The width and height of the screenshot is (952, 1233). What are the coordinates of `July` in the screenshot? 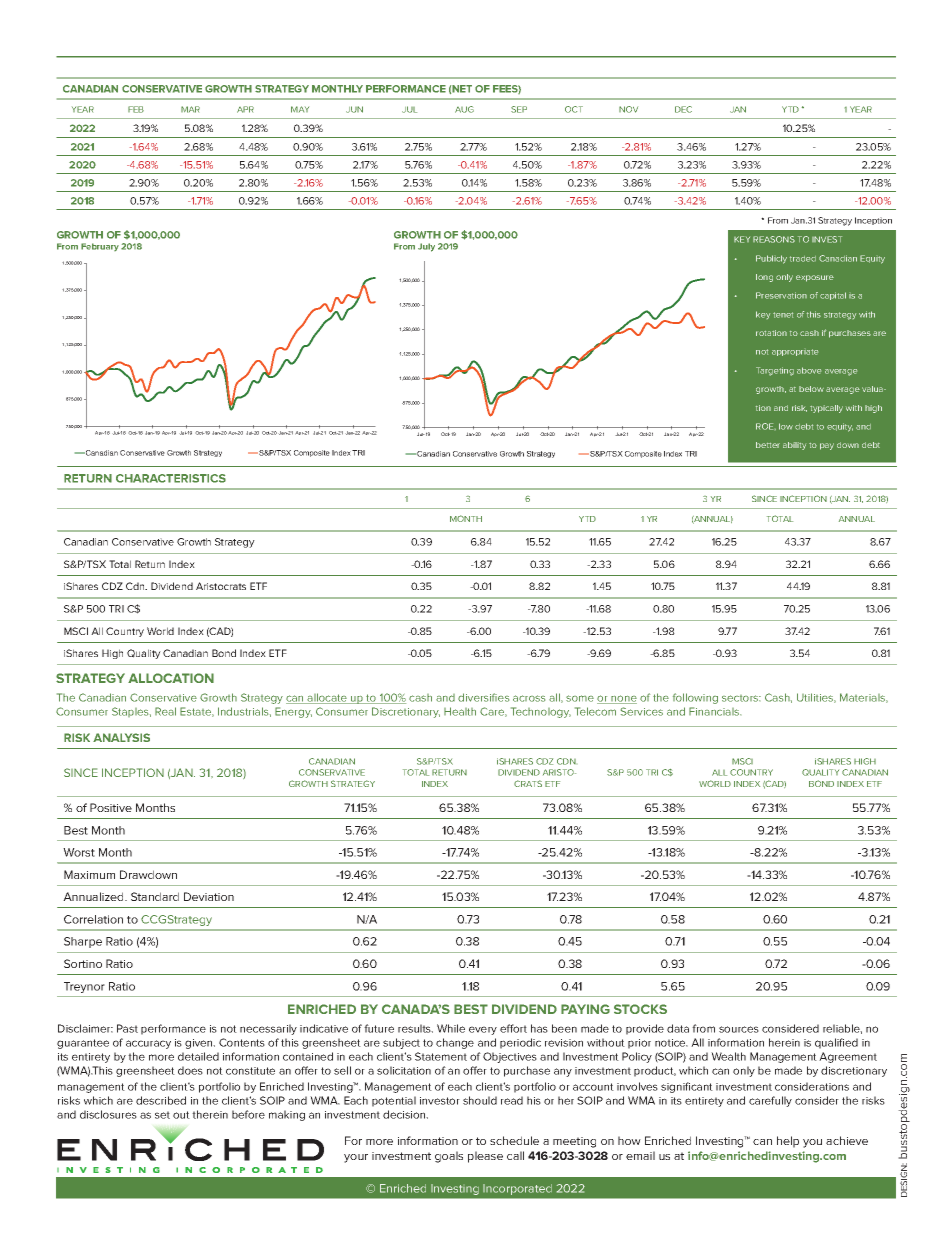 It's located at (426, 247).
